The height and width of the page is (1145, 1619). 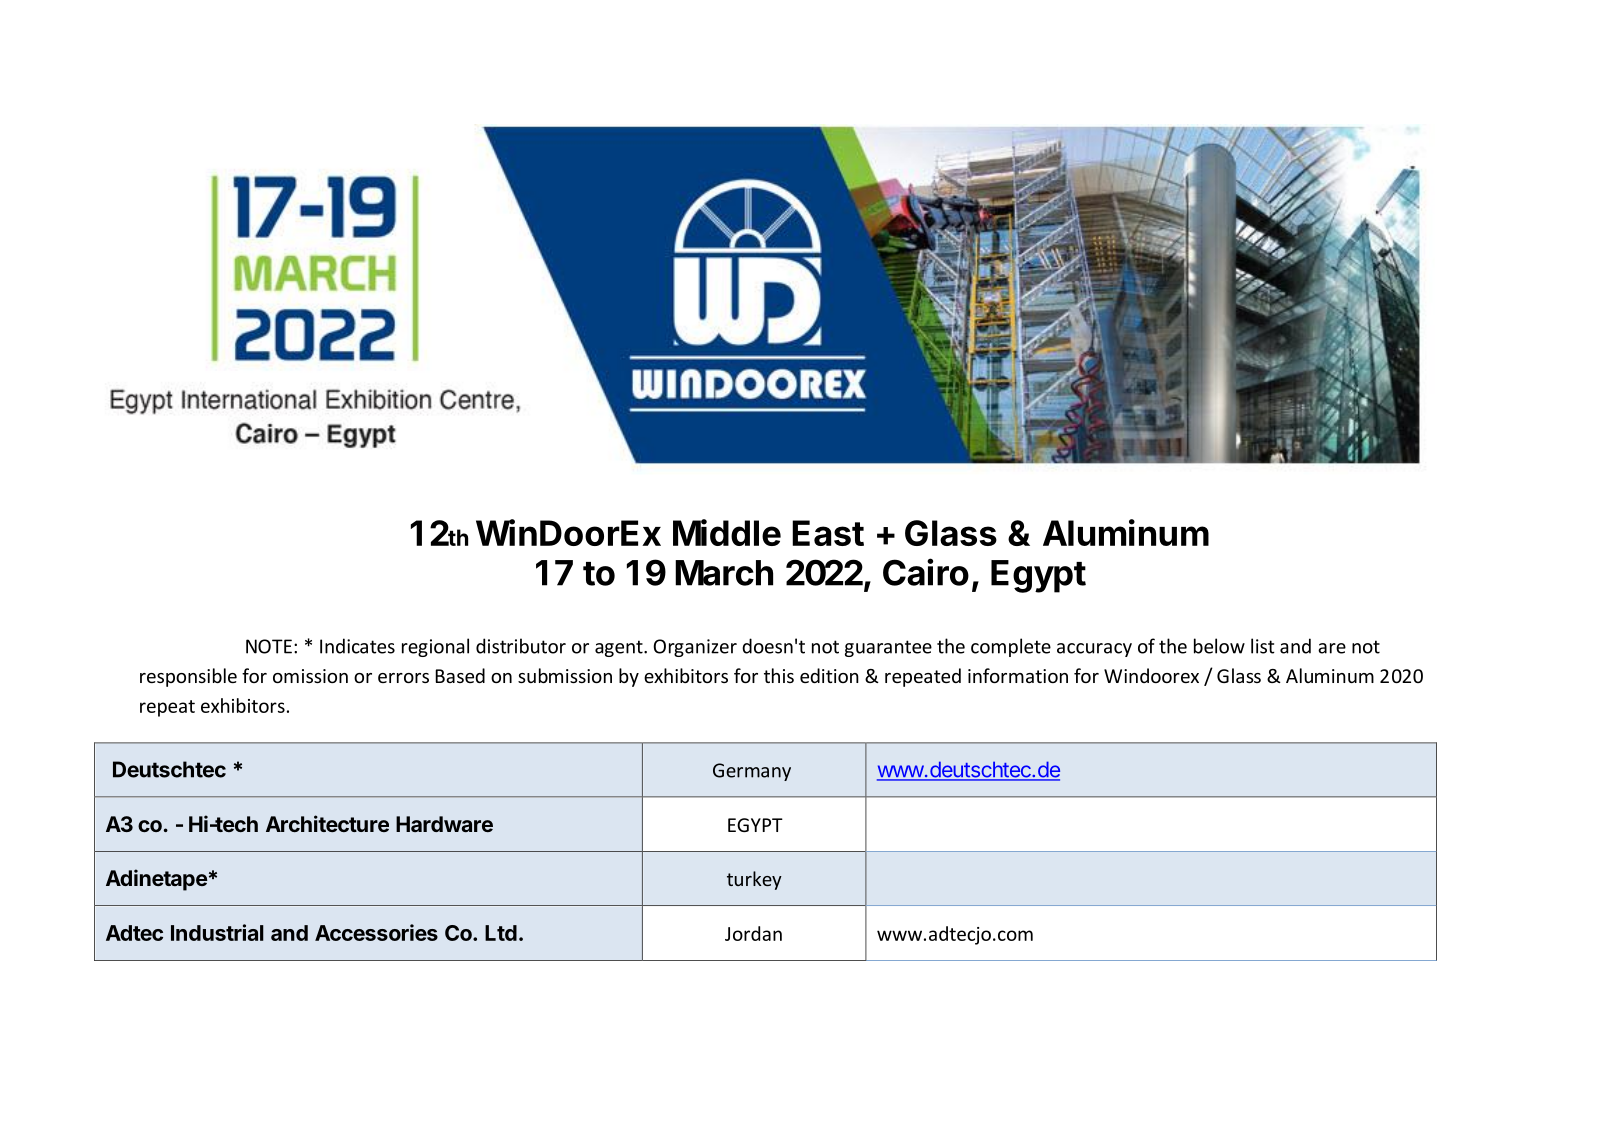 I want to click on East, so click(x=828, y=533).
